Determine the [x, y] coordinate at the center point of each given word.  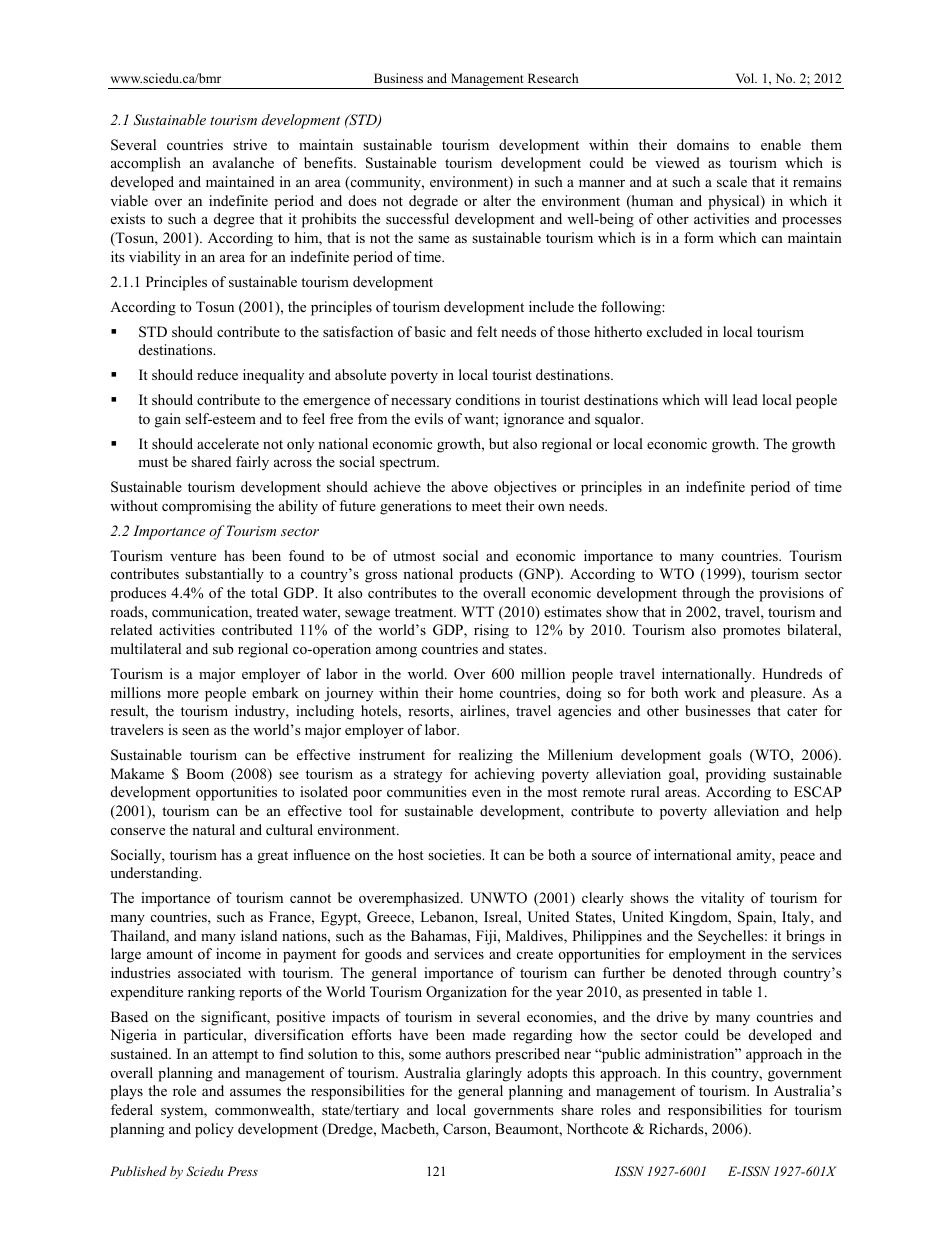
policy [214, 1130]
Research [553, 78]
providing [736, 775]
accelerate [228, 443]
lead [745, 399]
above [469, 486]
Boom [205, 773]
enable [781, 144]
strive [250, 144]
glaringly [494, 1074]
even [486, 793]
